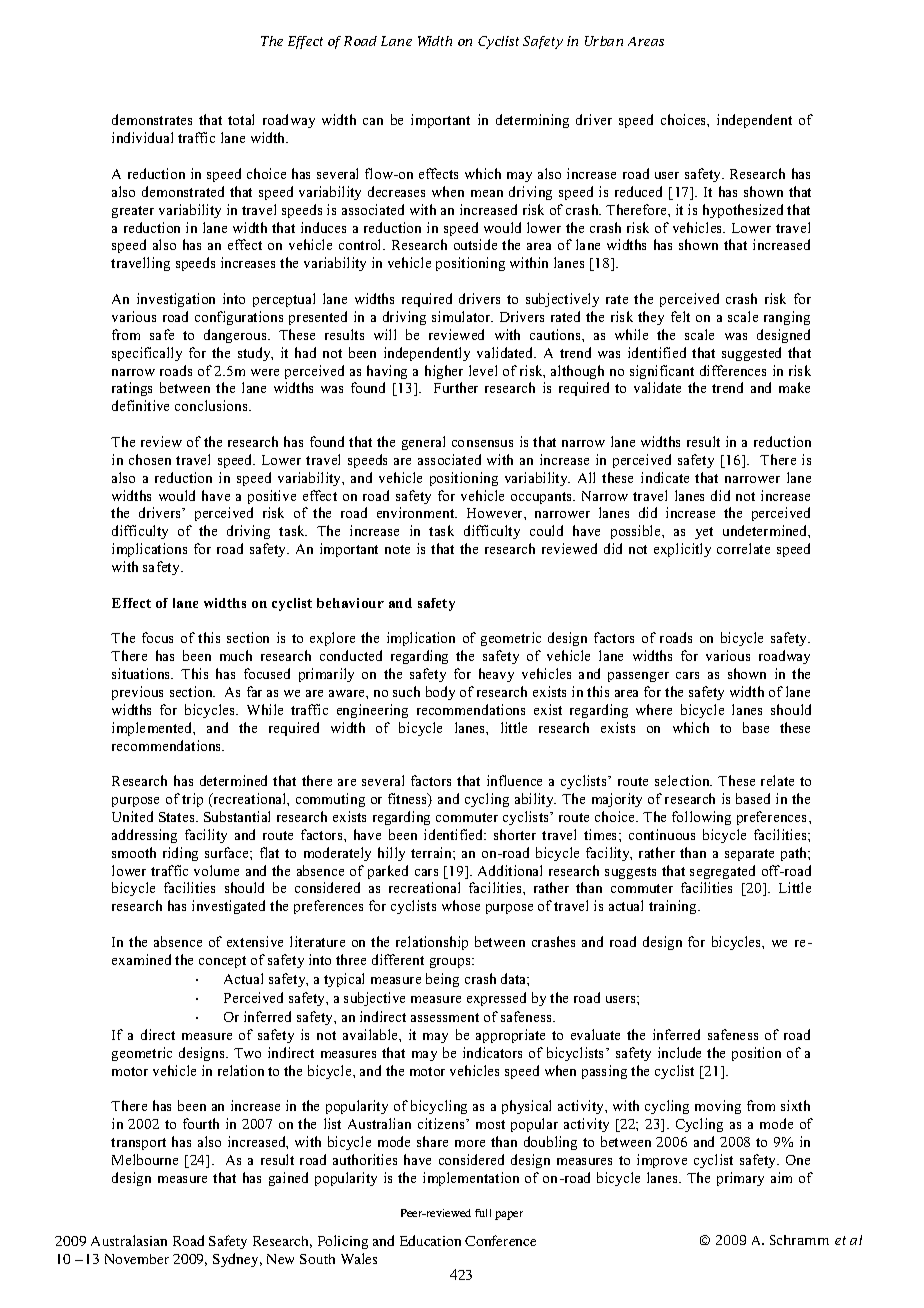  What do you see at coordinates (674, 907) in the screenshot?
I see `training` at bounding box center [674, 907].
